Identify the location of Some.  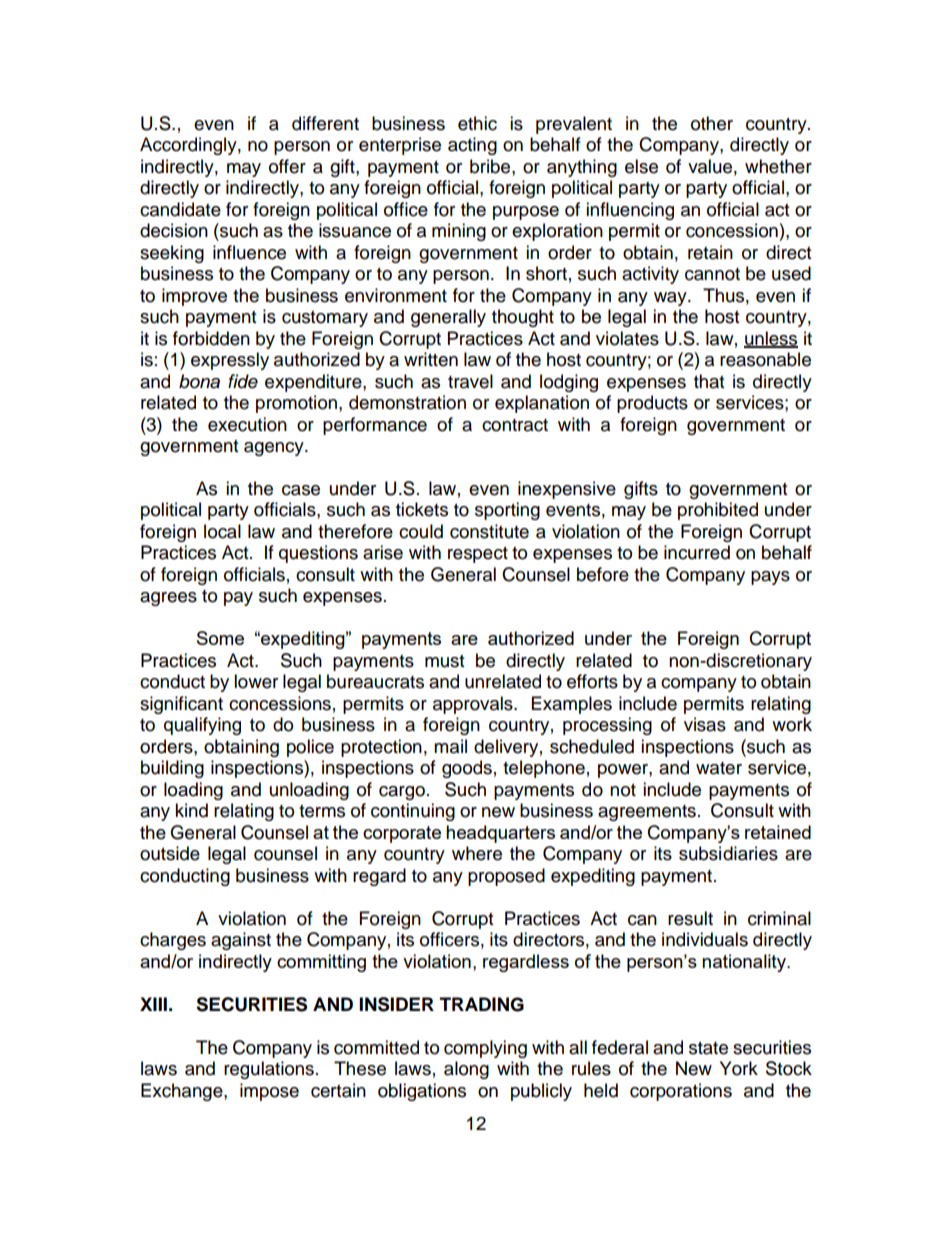
(220, 638).
